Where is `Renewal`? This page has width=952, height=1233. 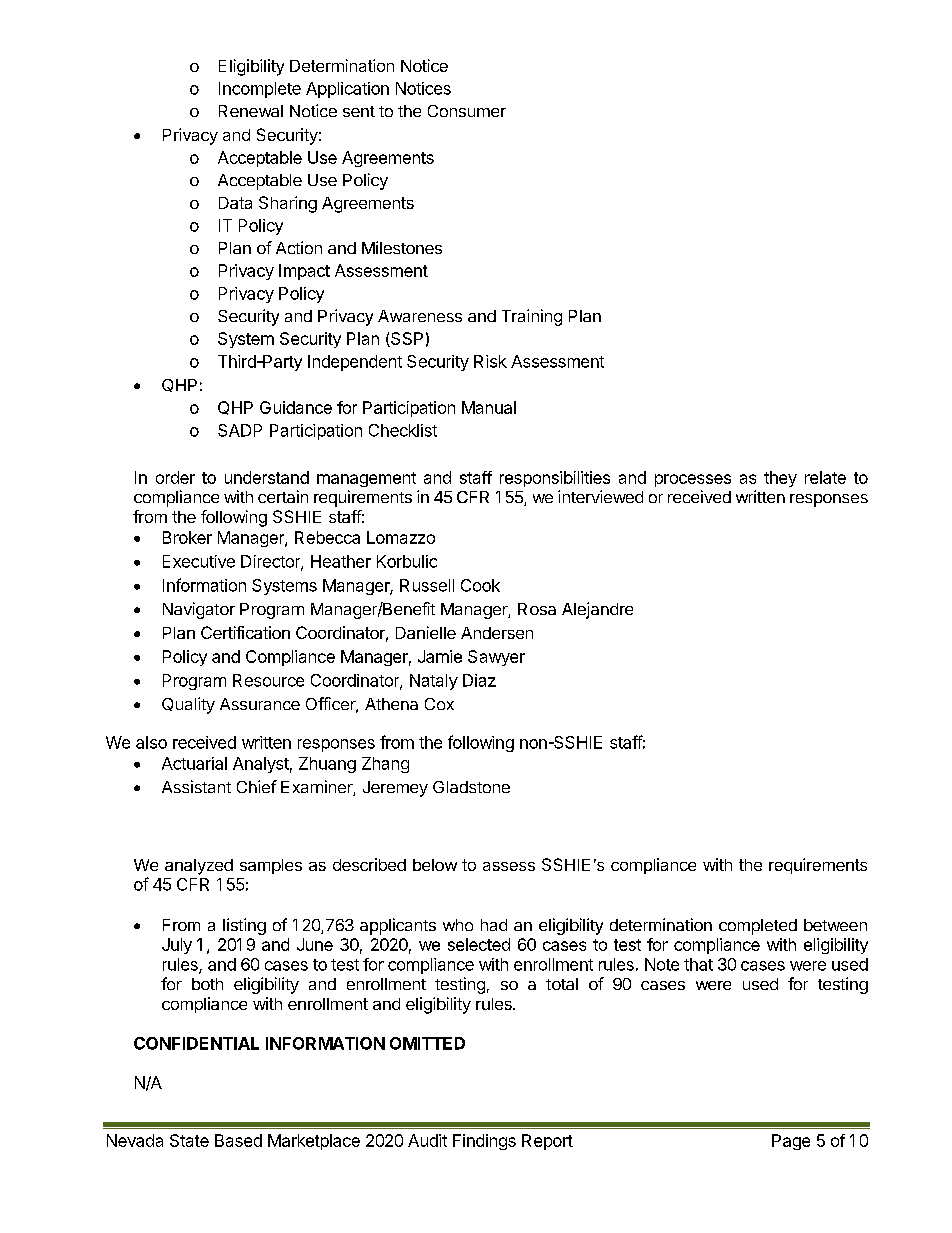
Renewal is located at coordinates (251, 111).
